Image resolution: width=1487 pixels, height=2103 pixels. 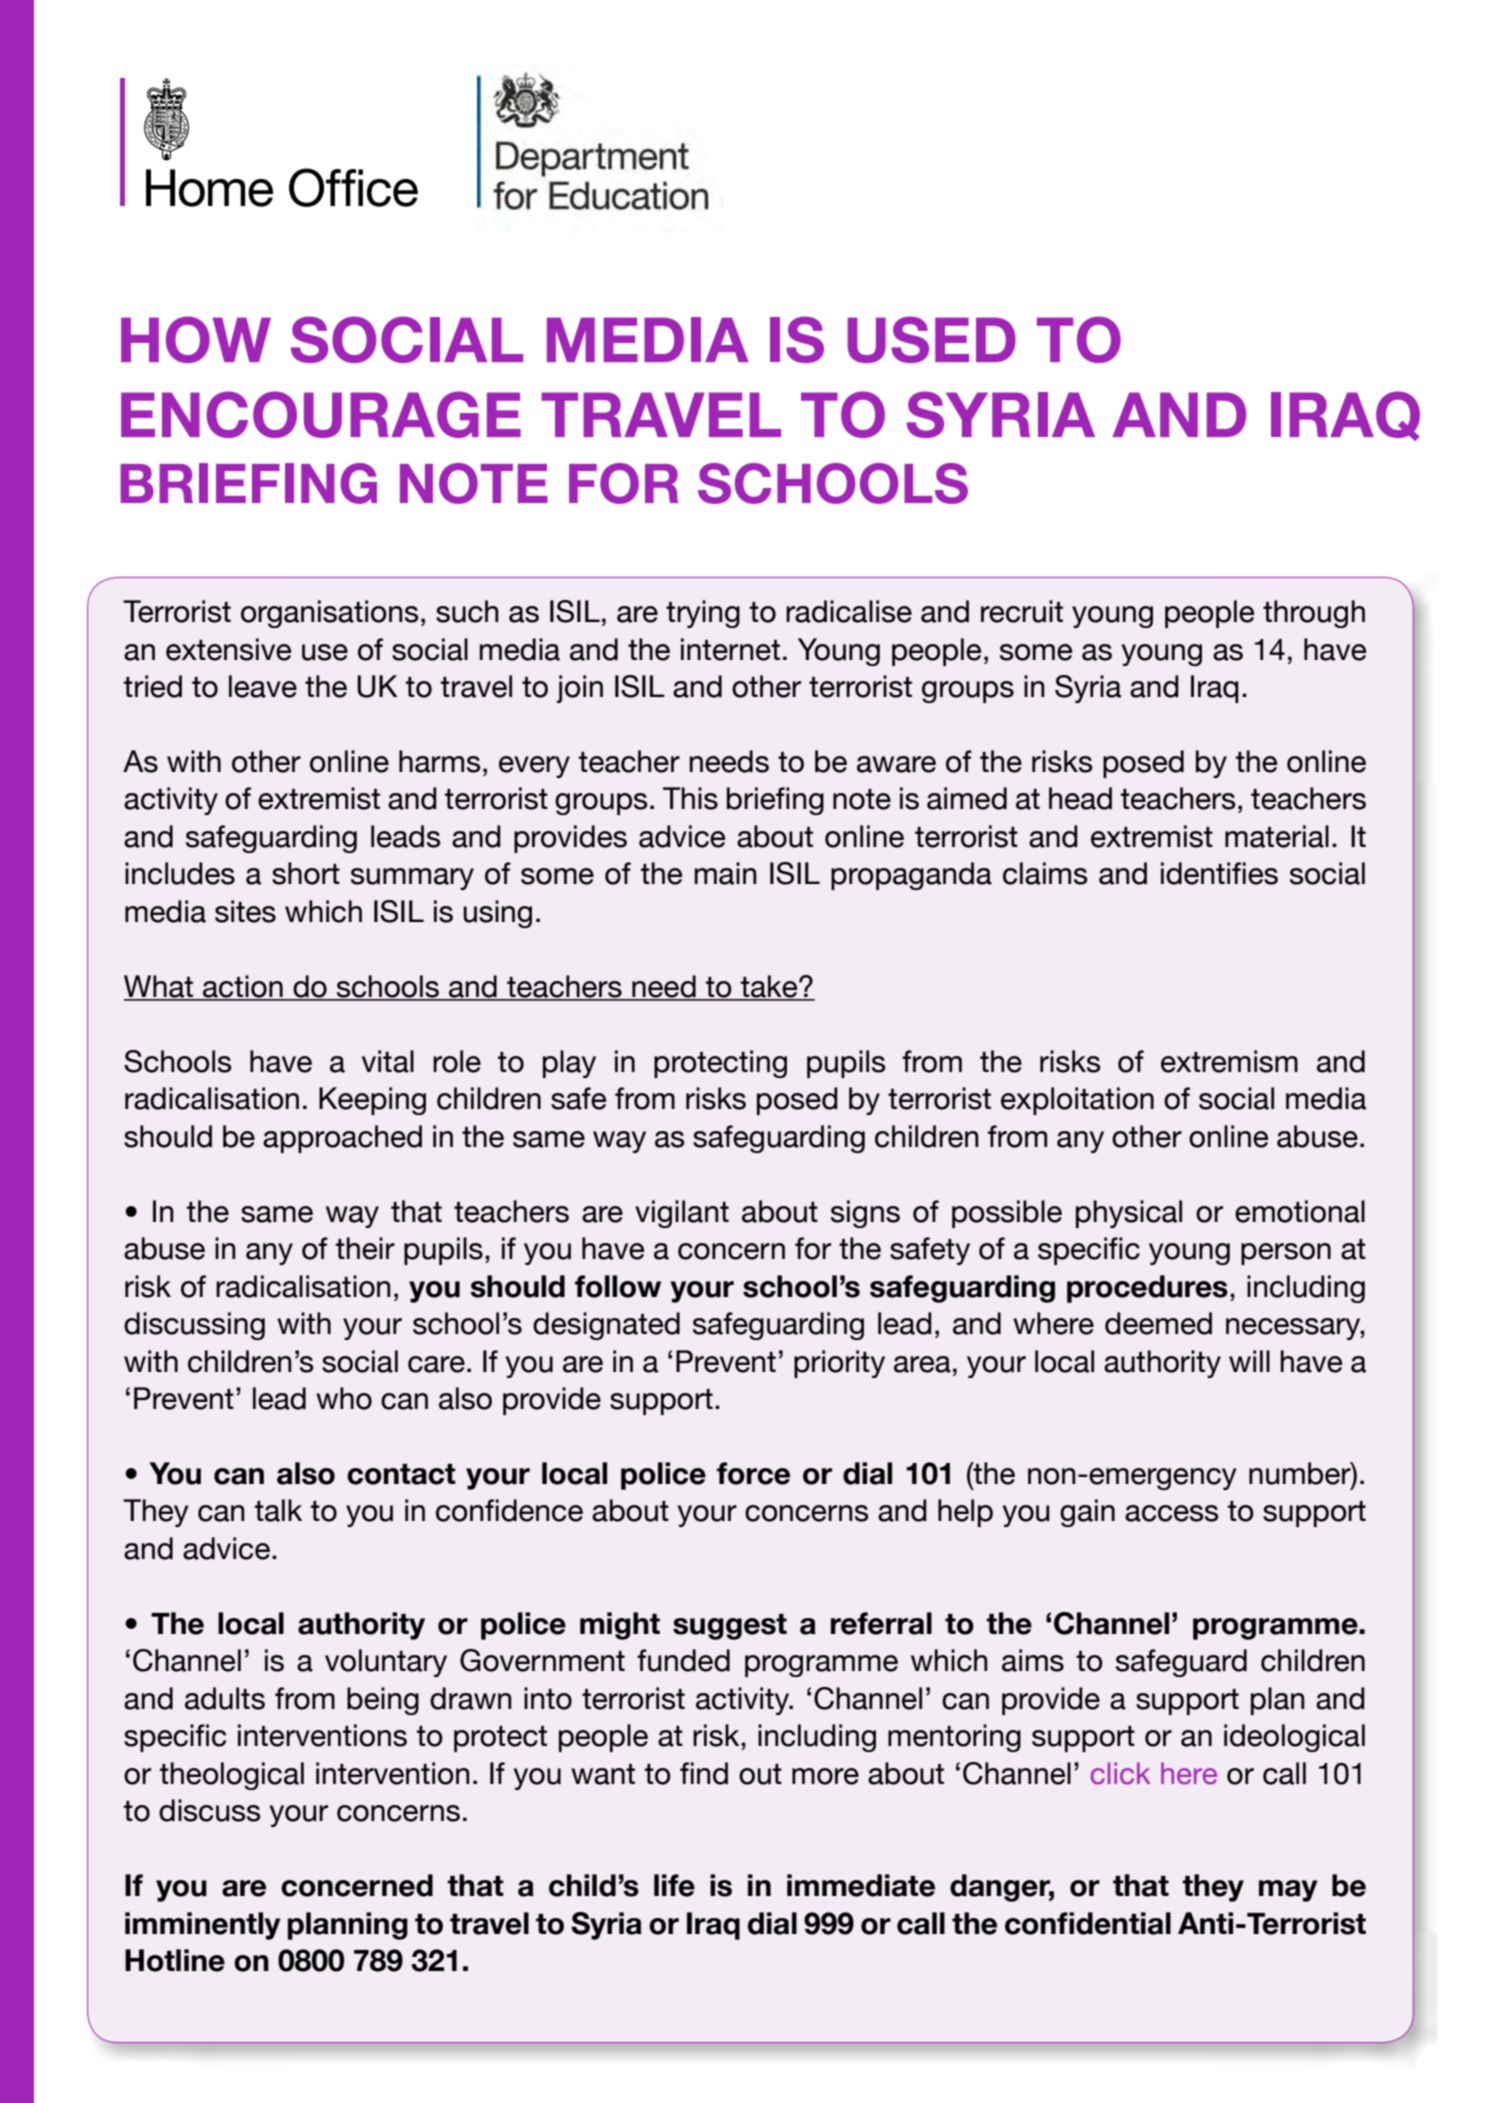 I want to click on leave, so click(x=263, y=686).
